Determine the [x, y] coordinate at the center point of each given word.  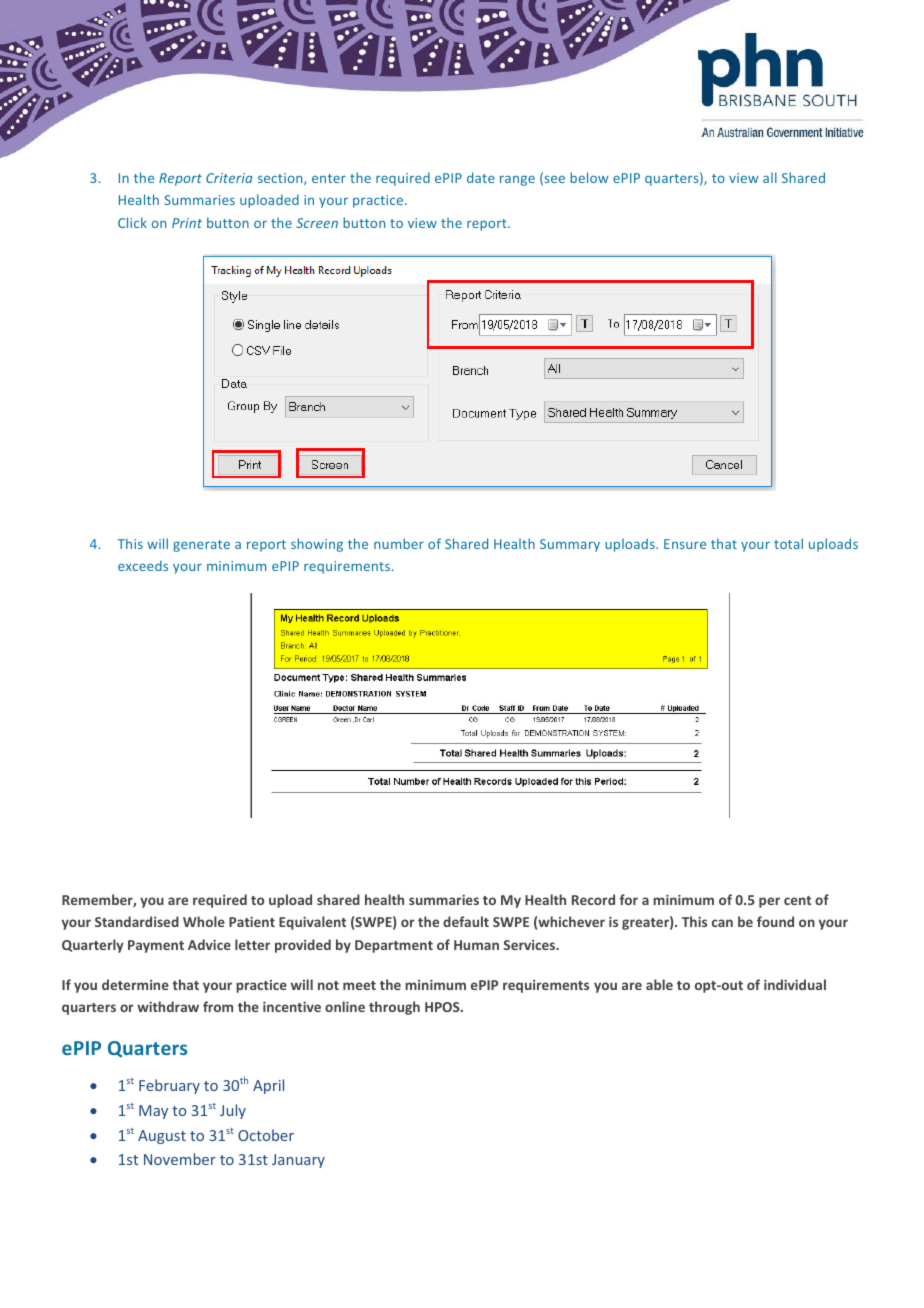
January [298, 1161]
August [162, 1137]
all [770, 177]
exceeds [143, 565]
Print [187, 223]
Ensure [685, 544]
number [399, 543]
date [481, 177]
